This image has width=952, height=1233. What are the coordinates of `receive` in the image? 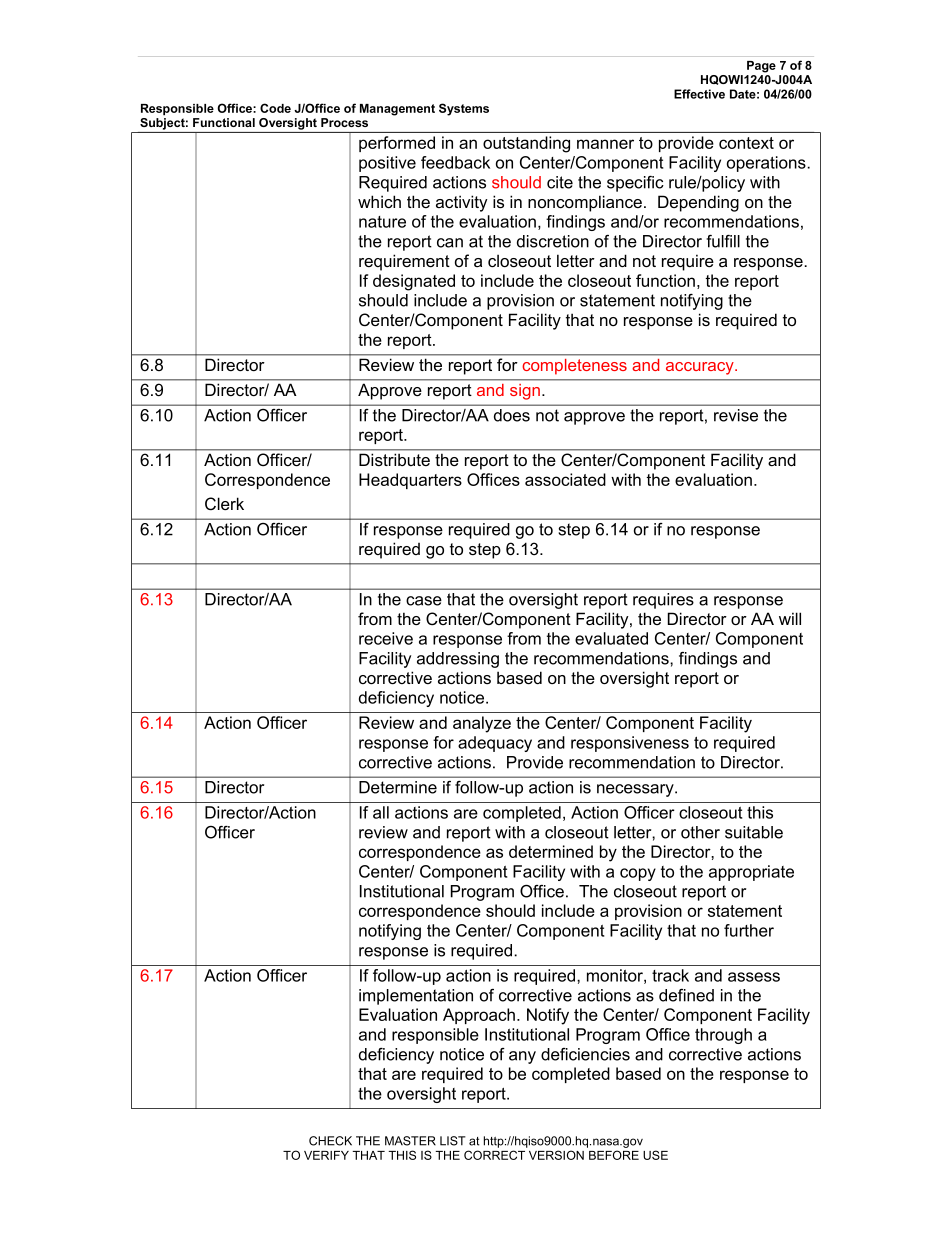 It's located at (386, 638).
